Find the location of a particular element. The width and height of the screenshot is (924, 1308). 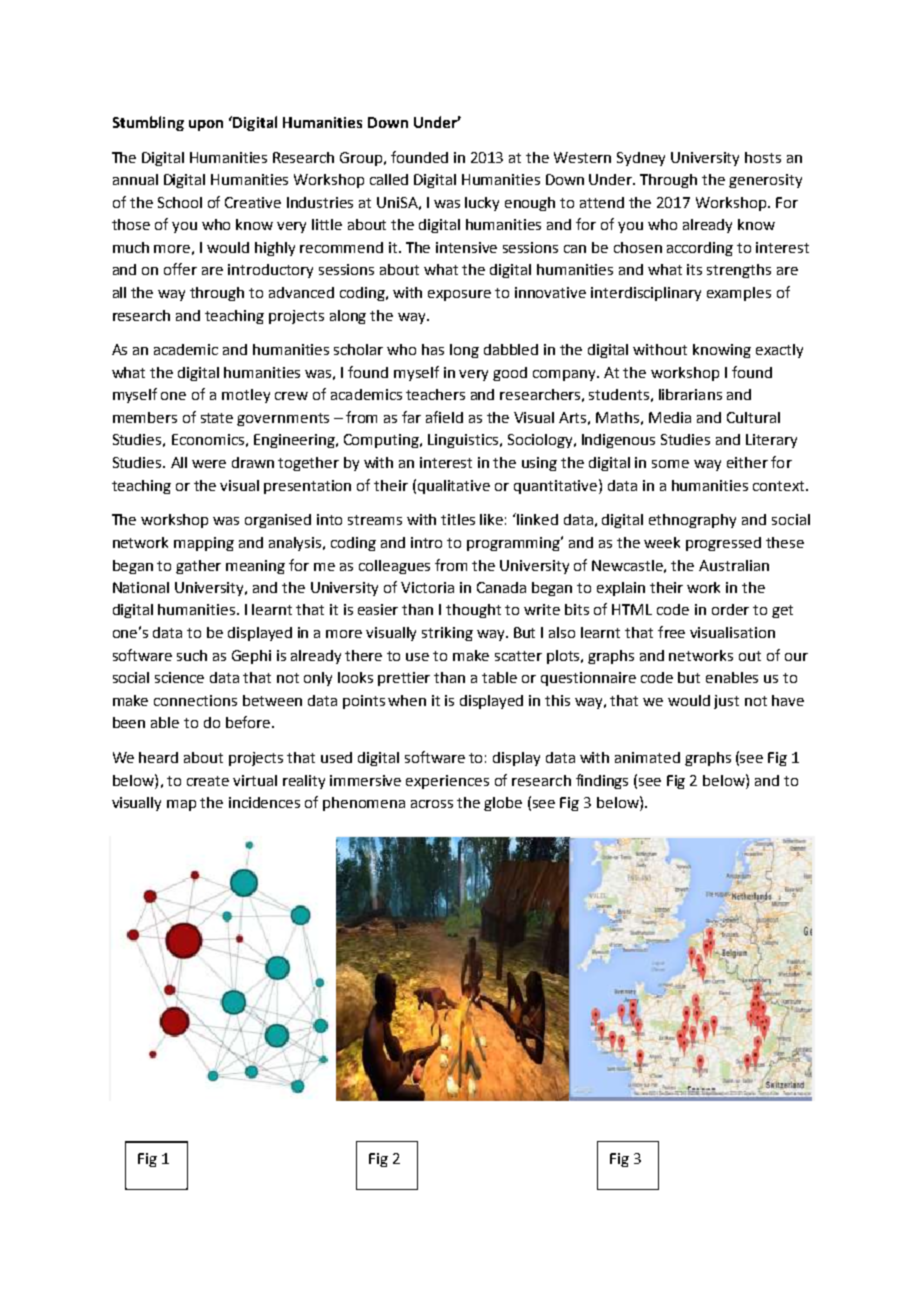

hosts is located at coordinates (763, 157).
